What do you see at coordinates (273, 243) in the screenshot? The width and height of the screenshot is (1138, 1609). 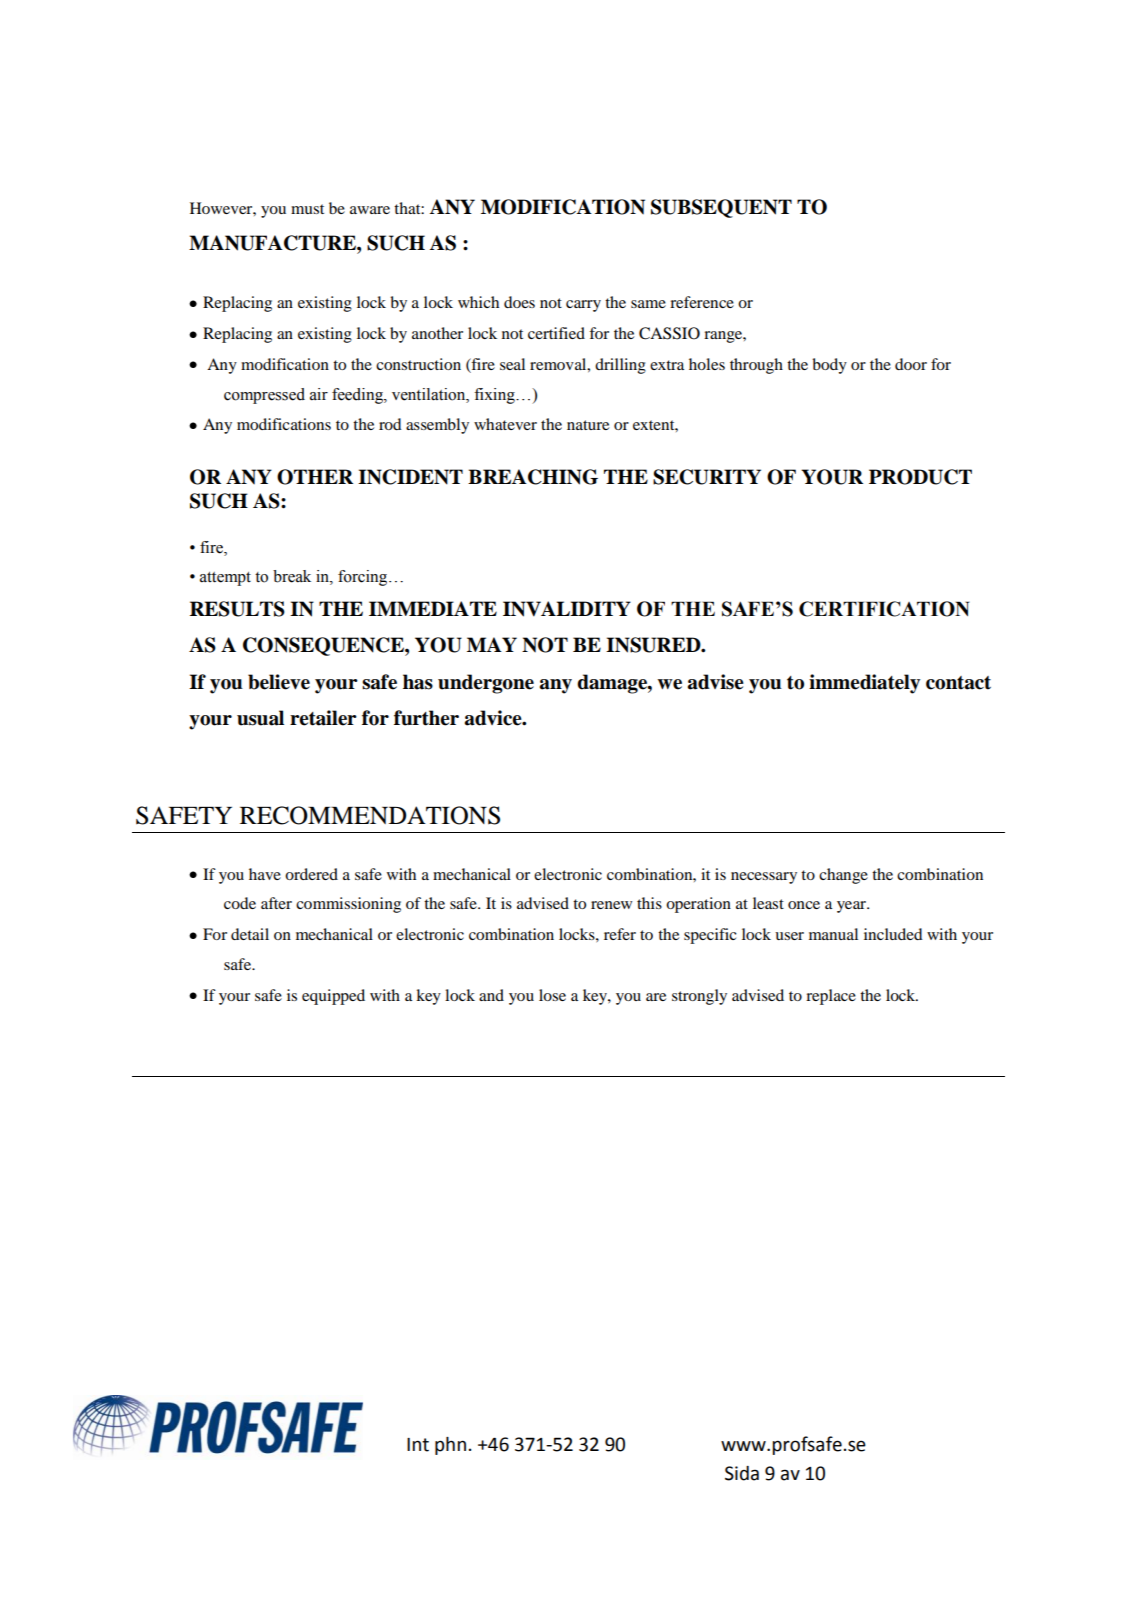 I see `MANUFACTURE` at bounding box center [273, 243].
